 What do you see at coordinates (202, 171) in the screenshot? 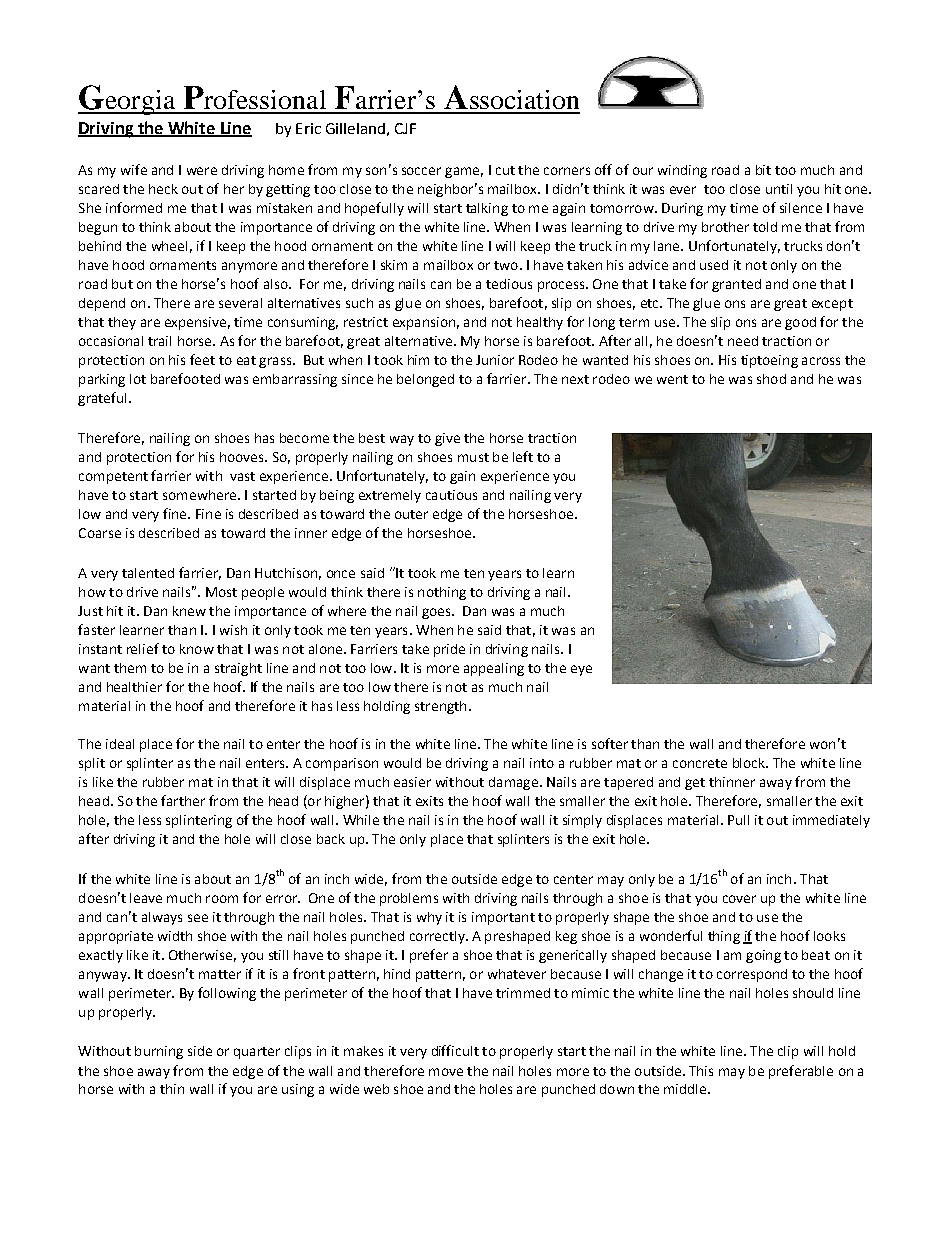
I see `were` at bounding box center [202, 171].
